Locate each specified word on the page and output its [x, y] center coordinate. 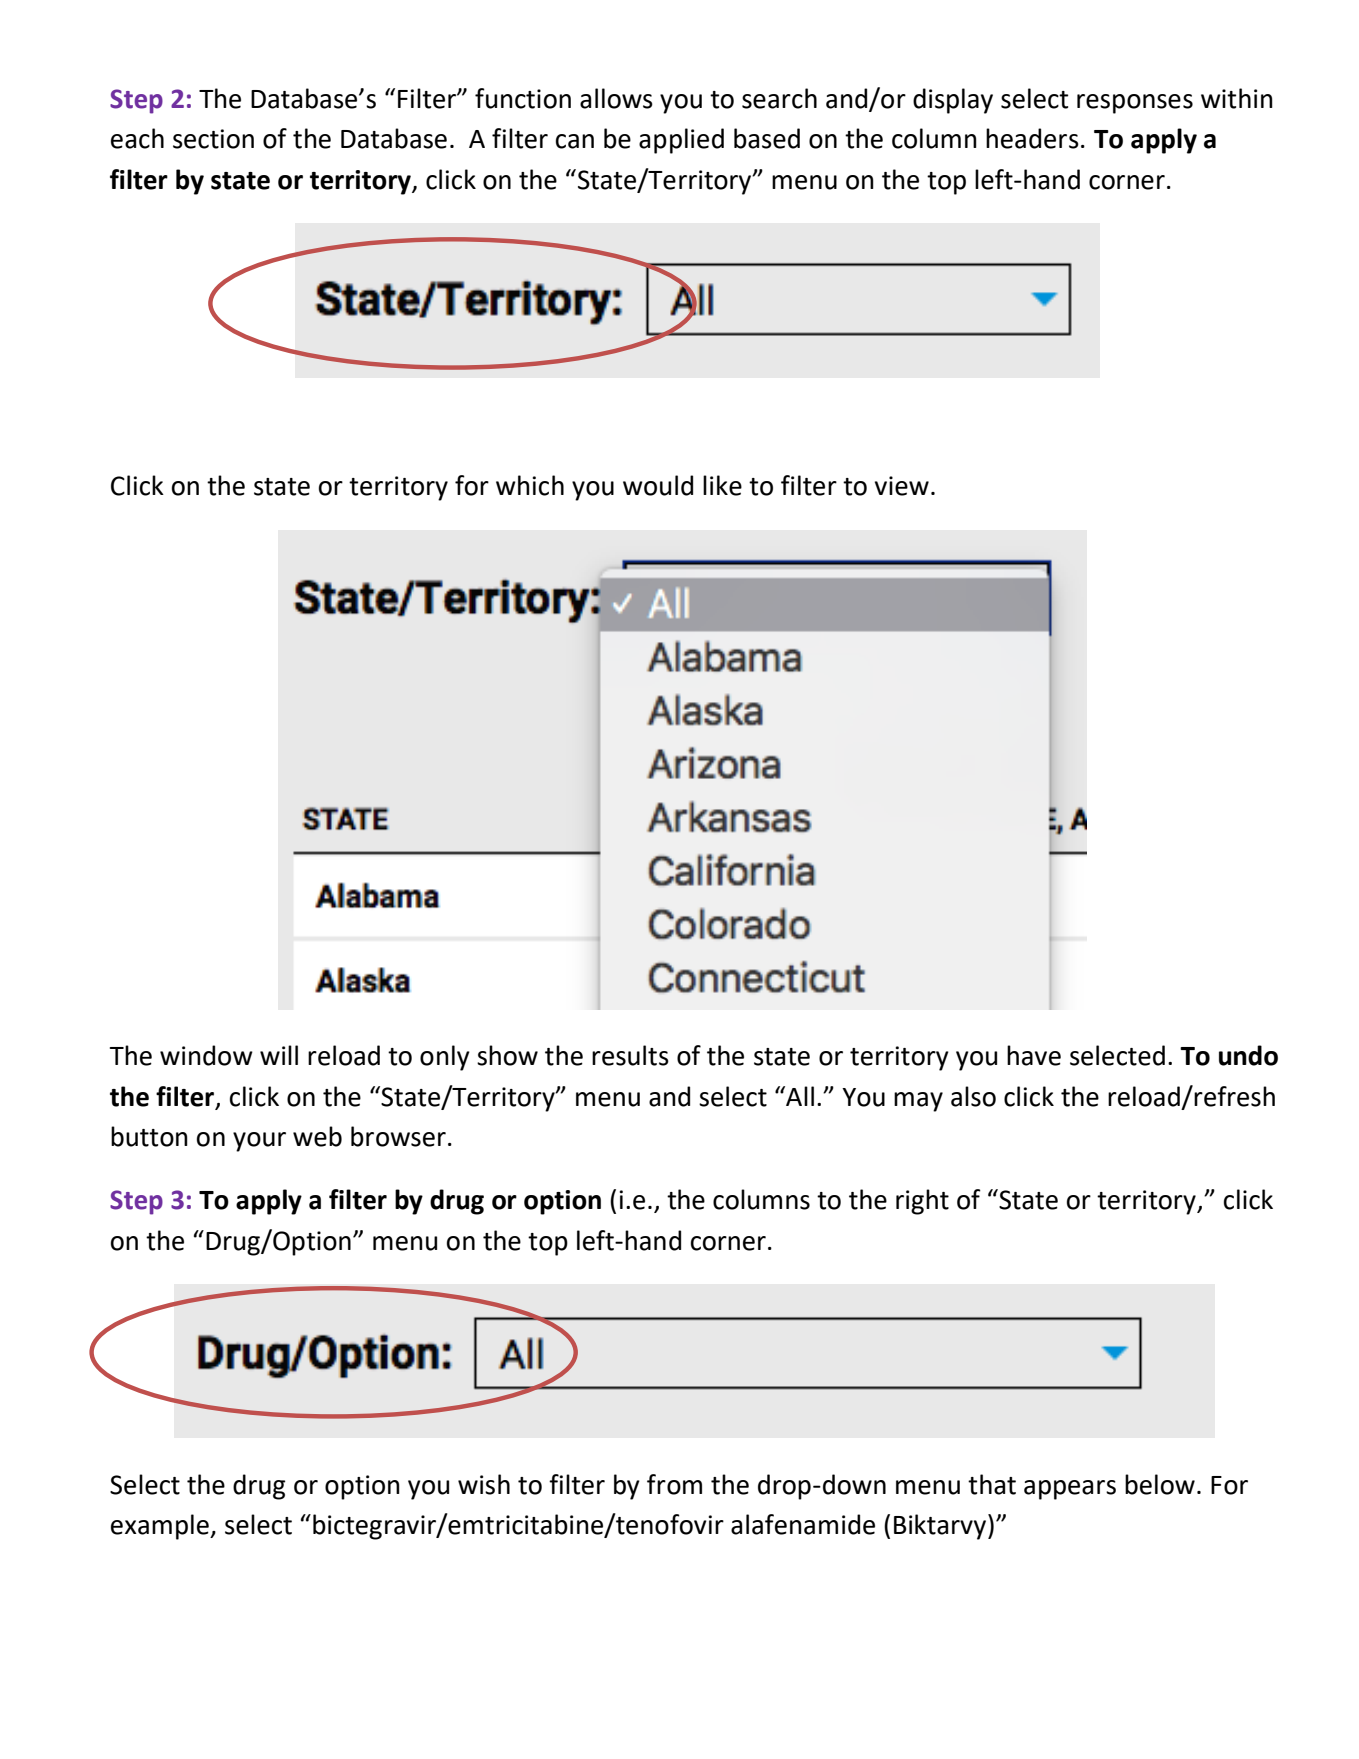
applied [681, 141]
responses [1135, 104]
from [674, 1484]
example [161, 1527]
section [213, 139]
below [1160, 1484]
